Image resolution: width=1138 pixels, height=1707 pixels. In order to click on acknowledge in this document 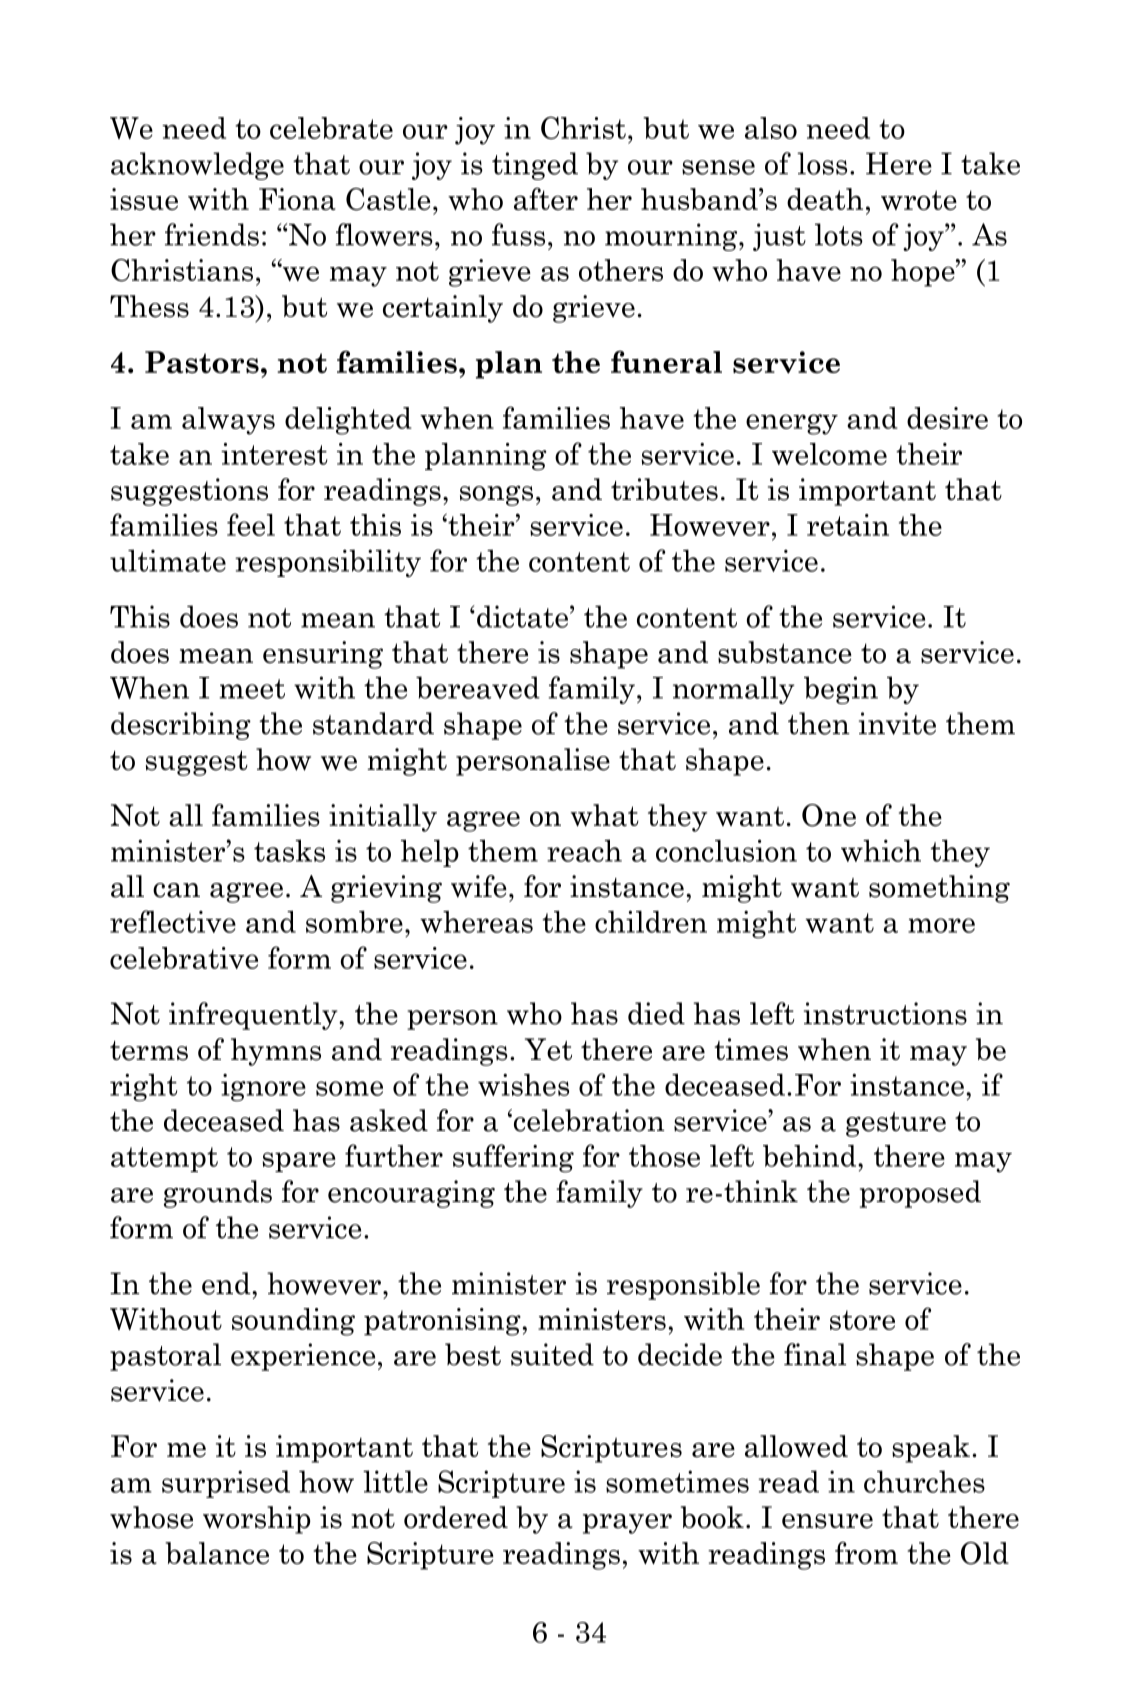, I will do `click(197, 166)`.
